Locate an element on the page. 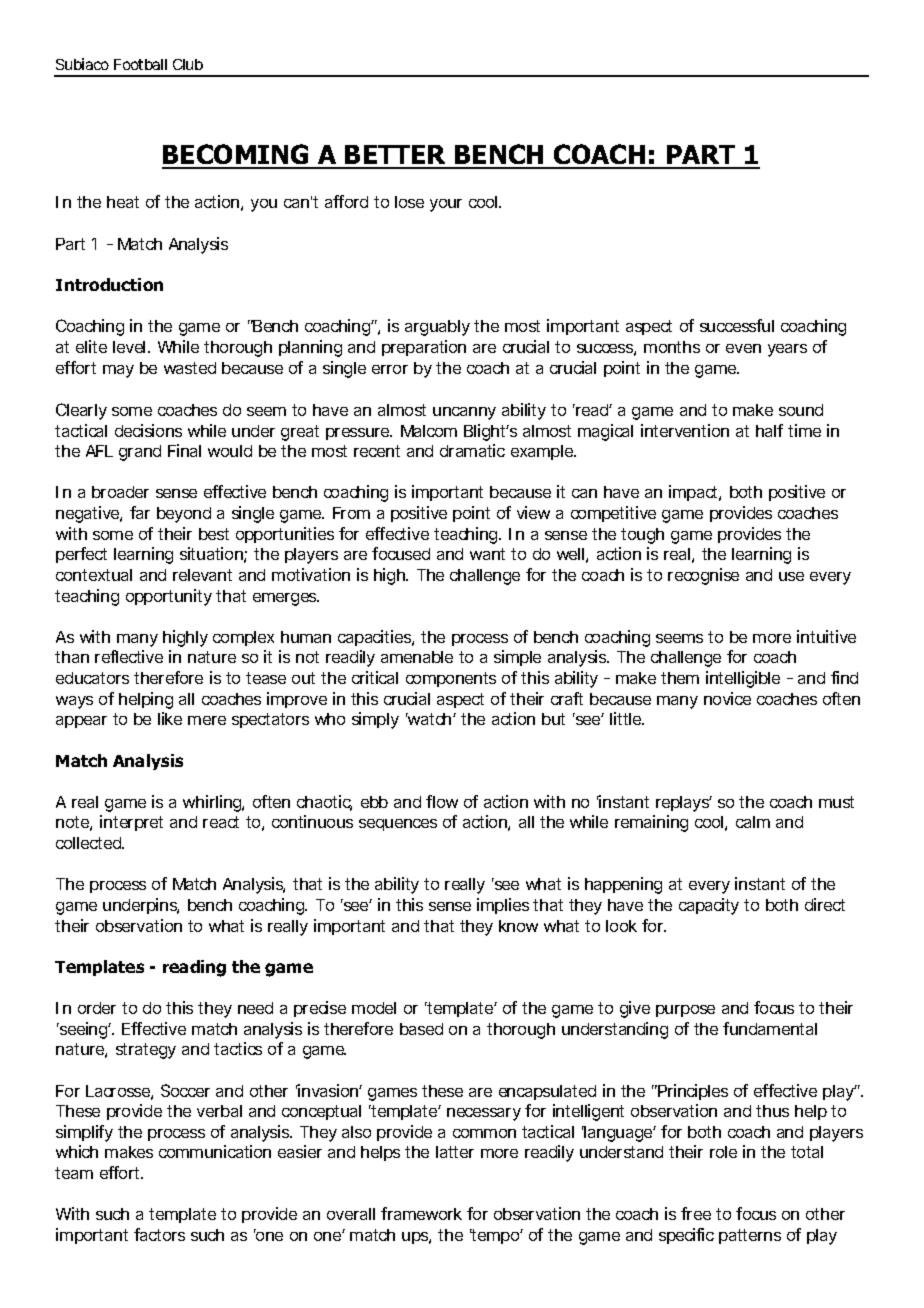  even is located at coordinates (743, 348).
